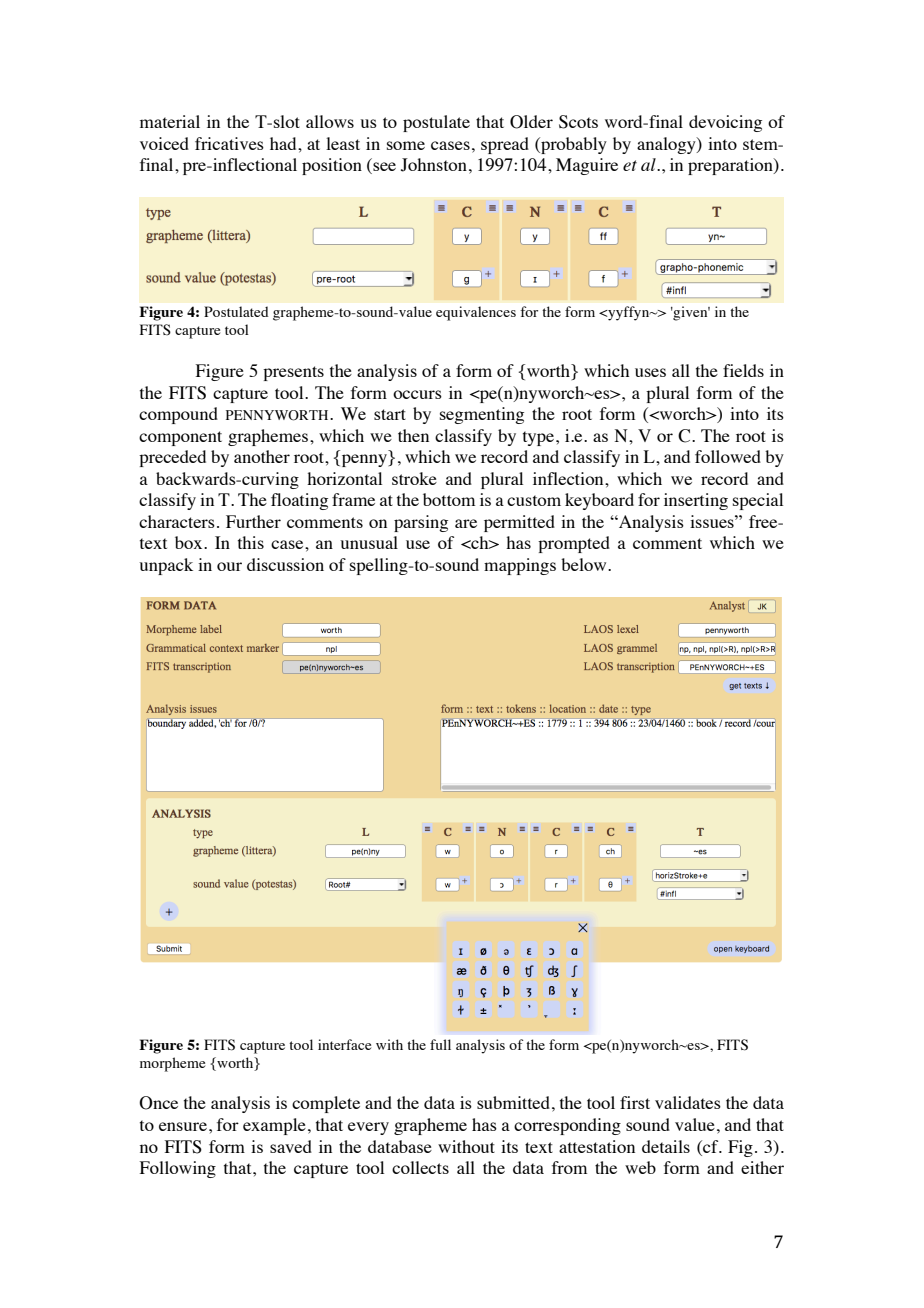 Image resolution: width=924 pixels, height=1308 pixels. Describe the element at coordinates (420, 1167) in the screenshot. I see `collects` at that location.
